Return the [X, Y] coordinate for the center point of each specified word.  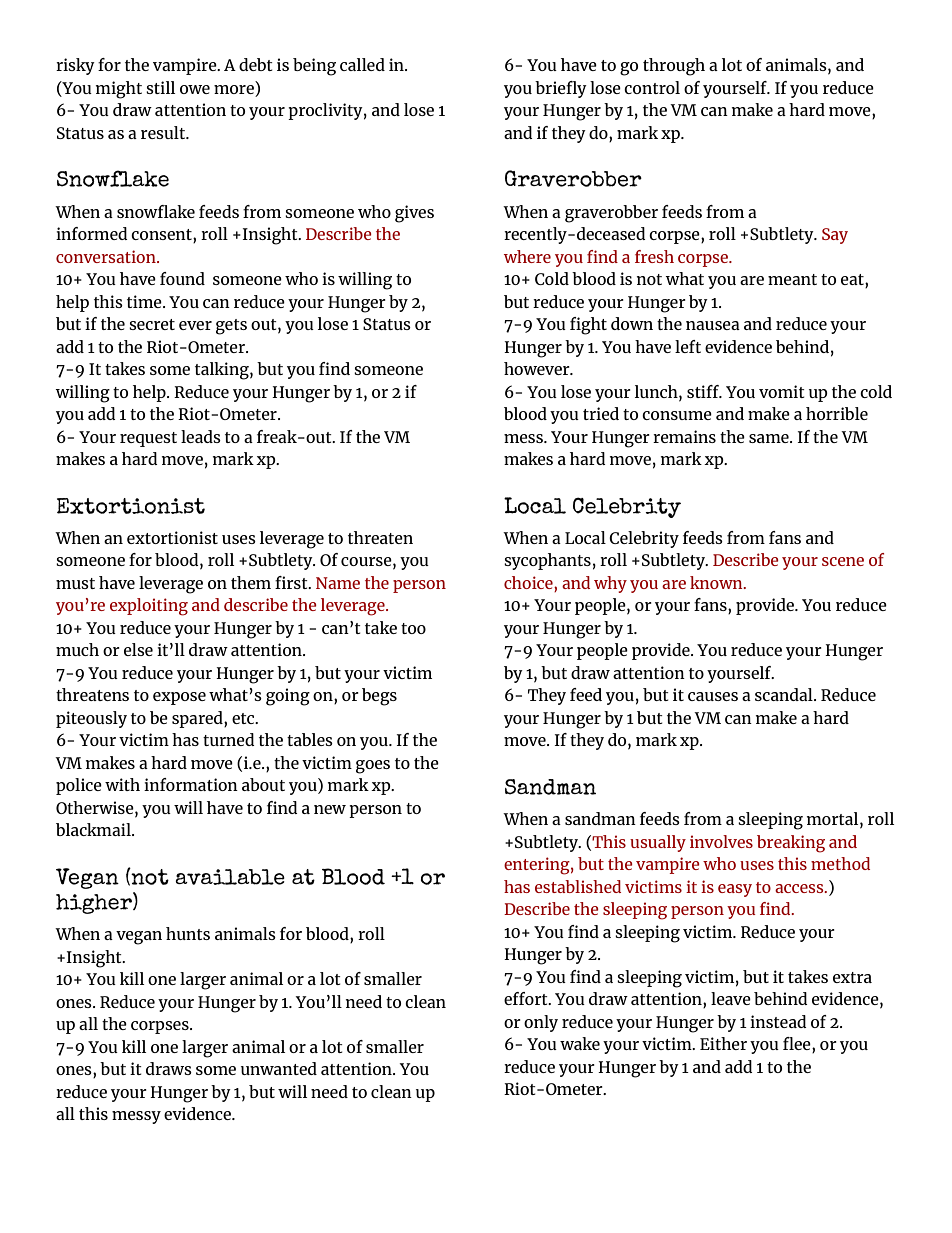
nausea [713, 325]
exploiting [149, 607]
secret [152, 324]
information [191, 784]
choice [529, 582]
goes [373, 767]
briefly [561, 89]
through [674, 67]
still [160, 87]
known [717, 582]
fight [588, 326]
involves [721, 841]
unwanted [279, 1068]
